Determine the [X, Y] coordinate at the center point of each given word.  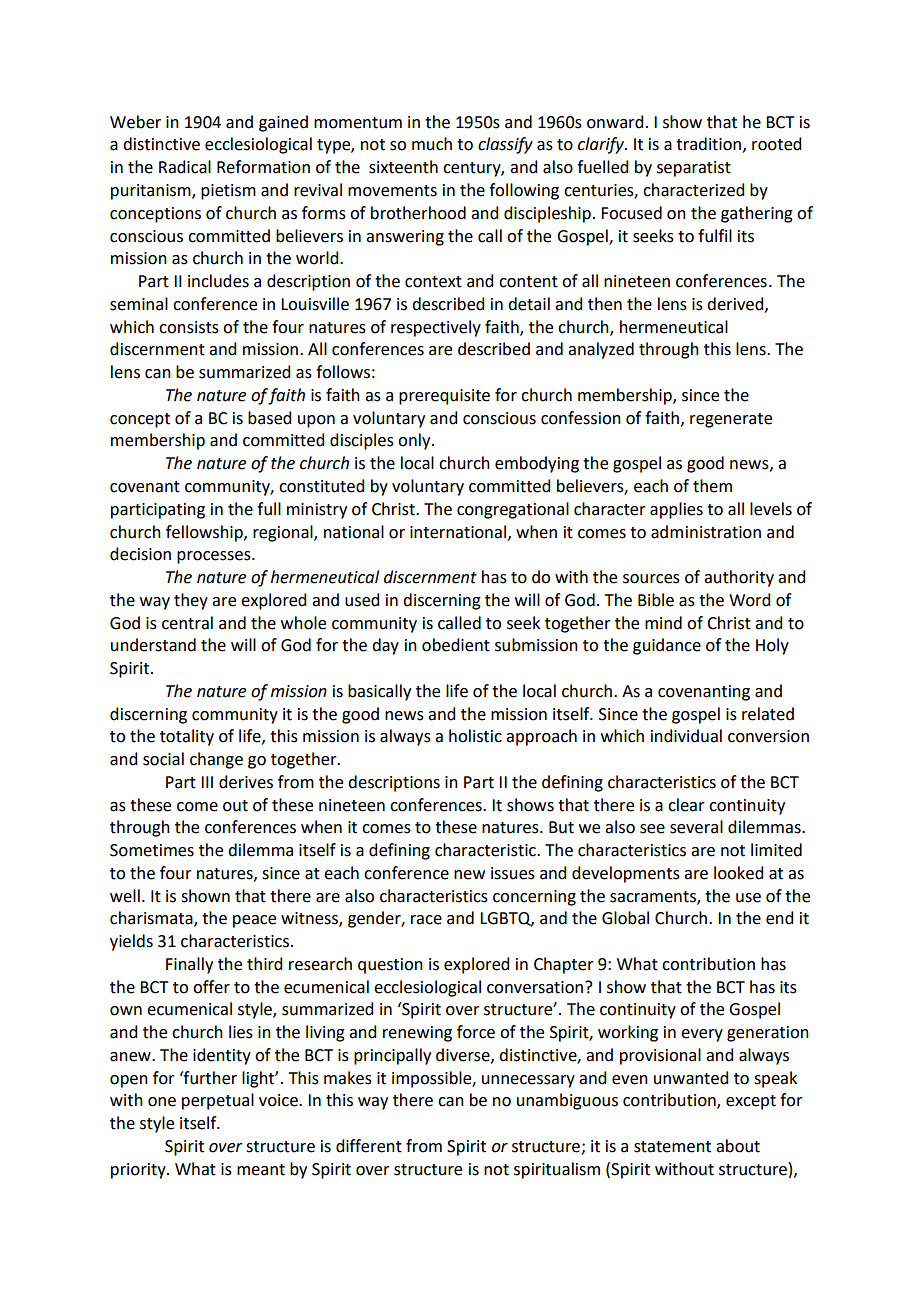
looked [738, 873]
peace [254, 921]
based [269, 418]
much [432, 144]
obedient [456, 645]
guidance [667, 646]
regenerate [731, 420]
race [426, 920]
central [187, 623]
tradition [708, 144]
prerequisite [444, 397]
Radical [185, 167]
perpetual [218, 1101]
